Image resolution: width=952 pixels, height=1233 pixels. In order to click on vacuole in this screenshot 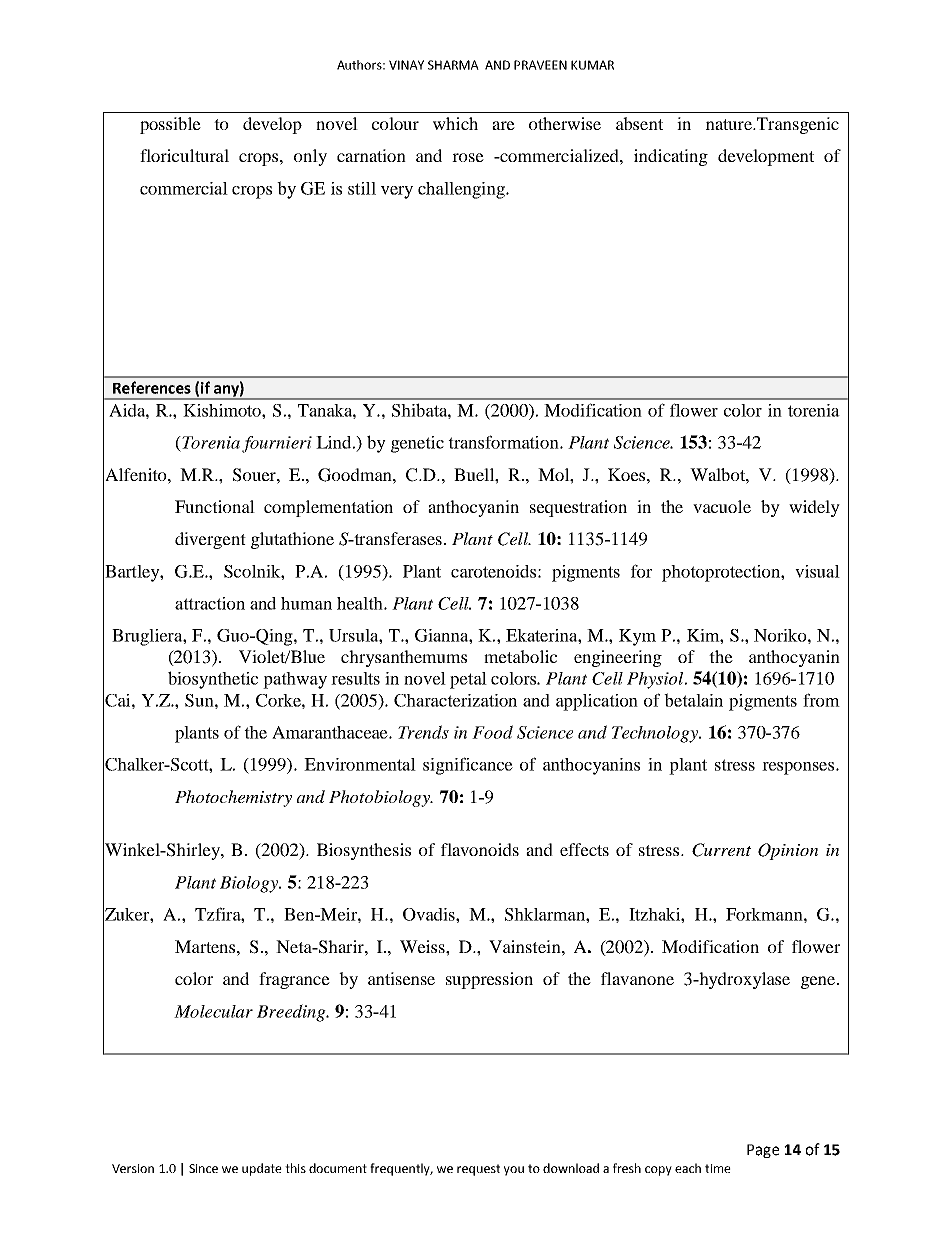, I will do `click(722, 506)`.
